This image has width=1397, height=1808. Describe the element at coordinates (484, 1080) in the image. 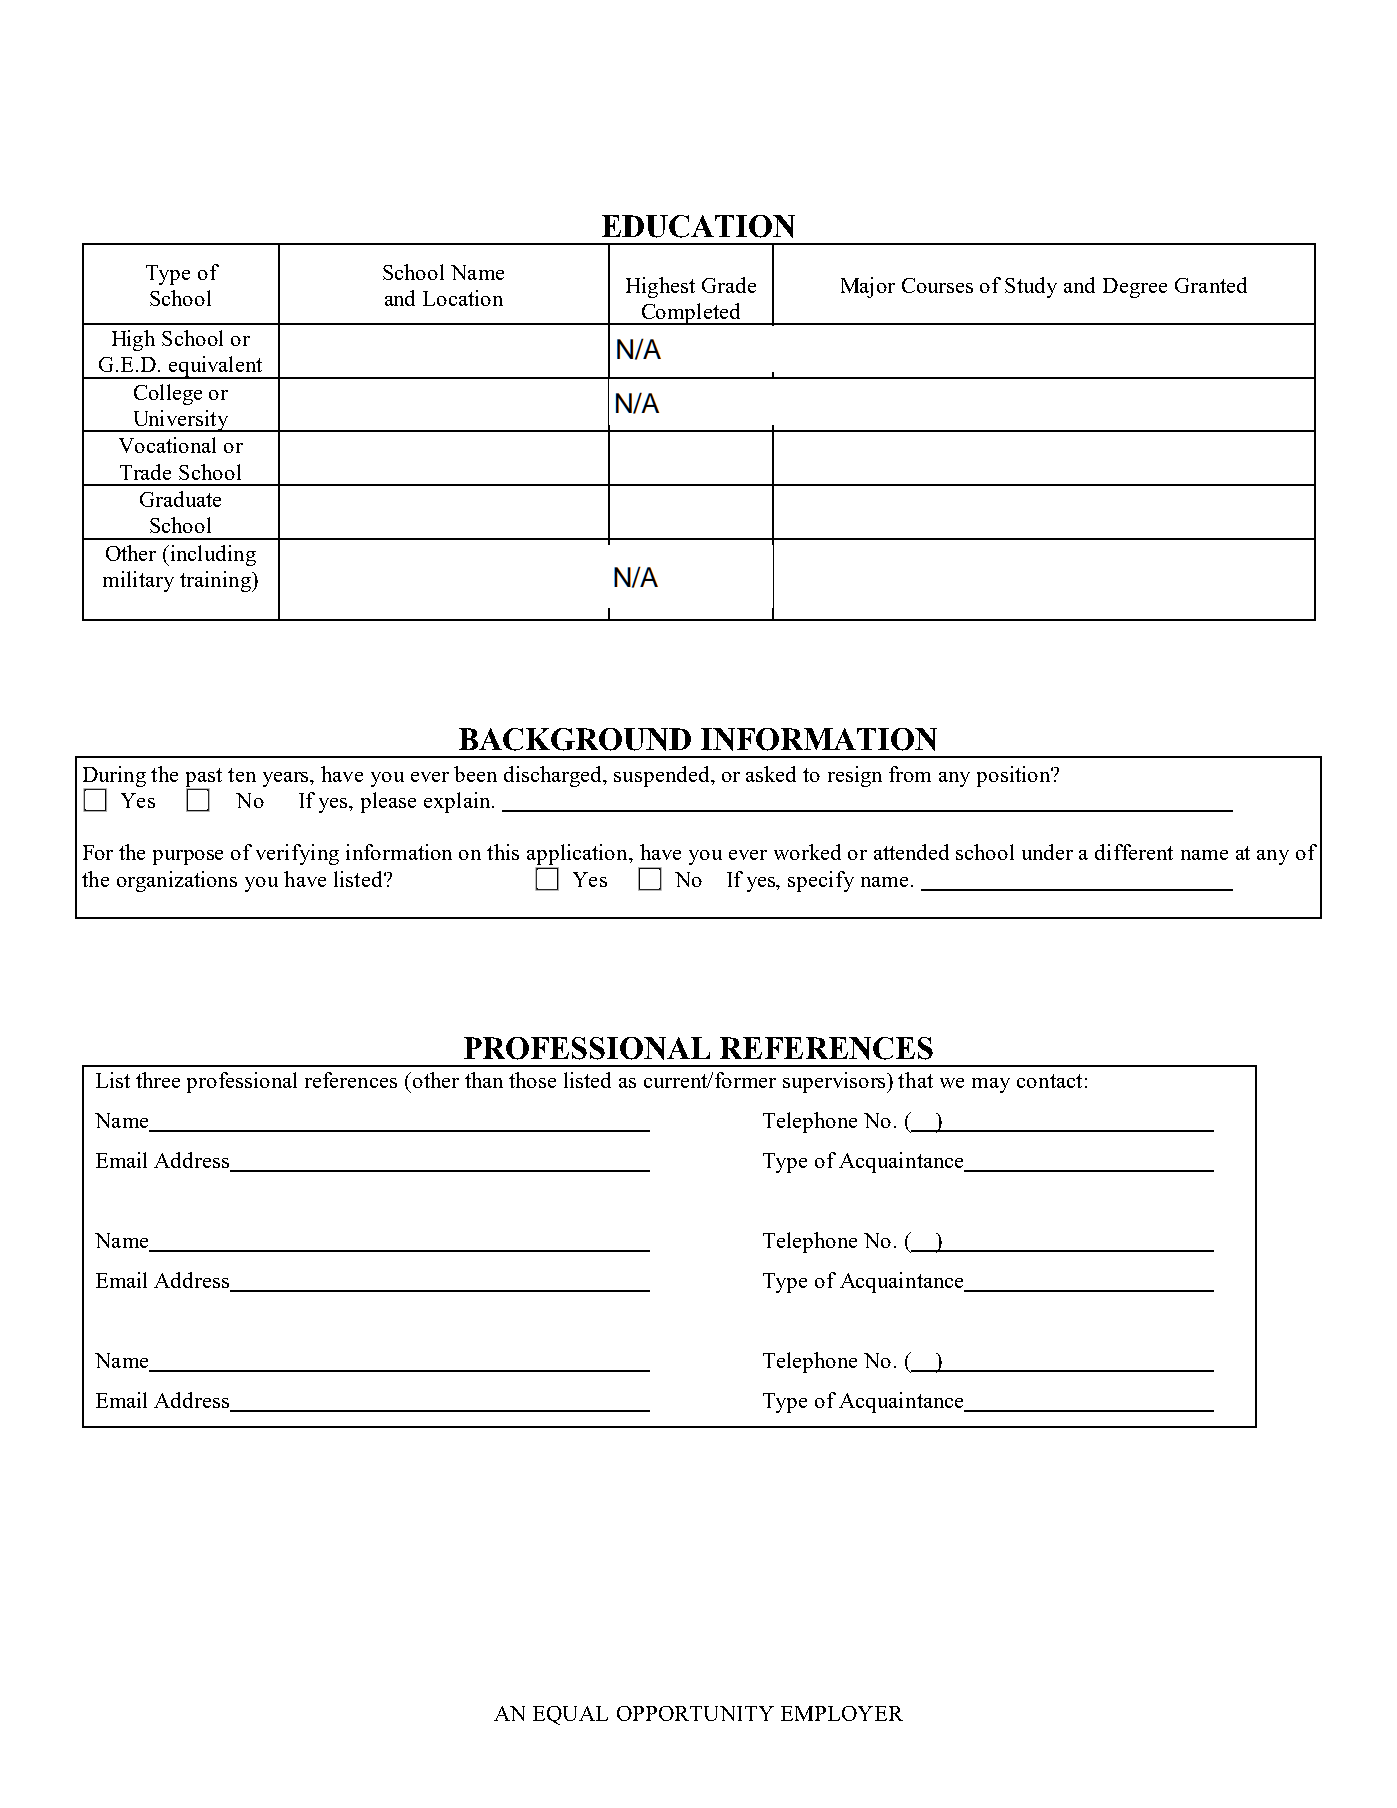

I see `than` at that location.
